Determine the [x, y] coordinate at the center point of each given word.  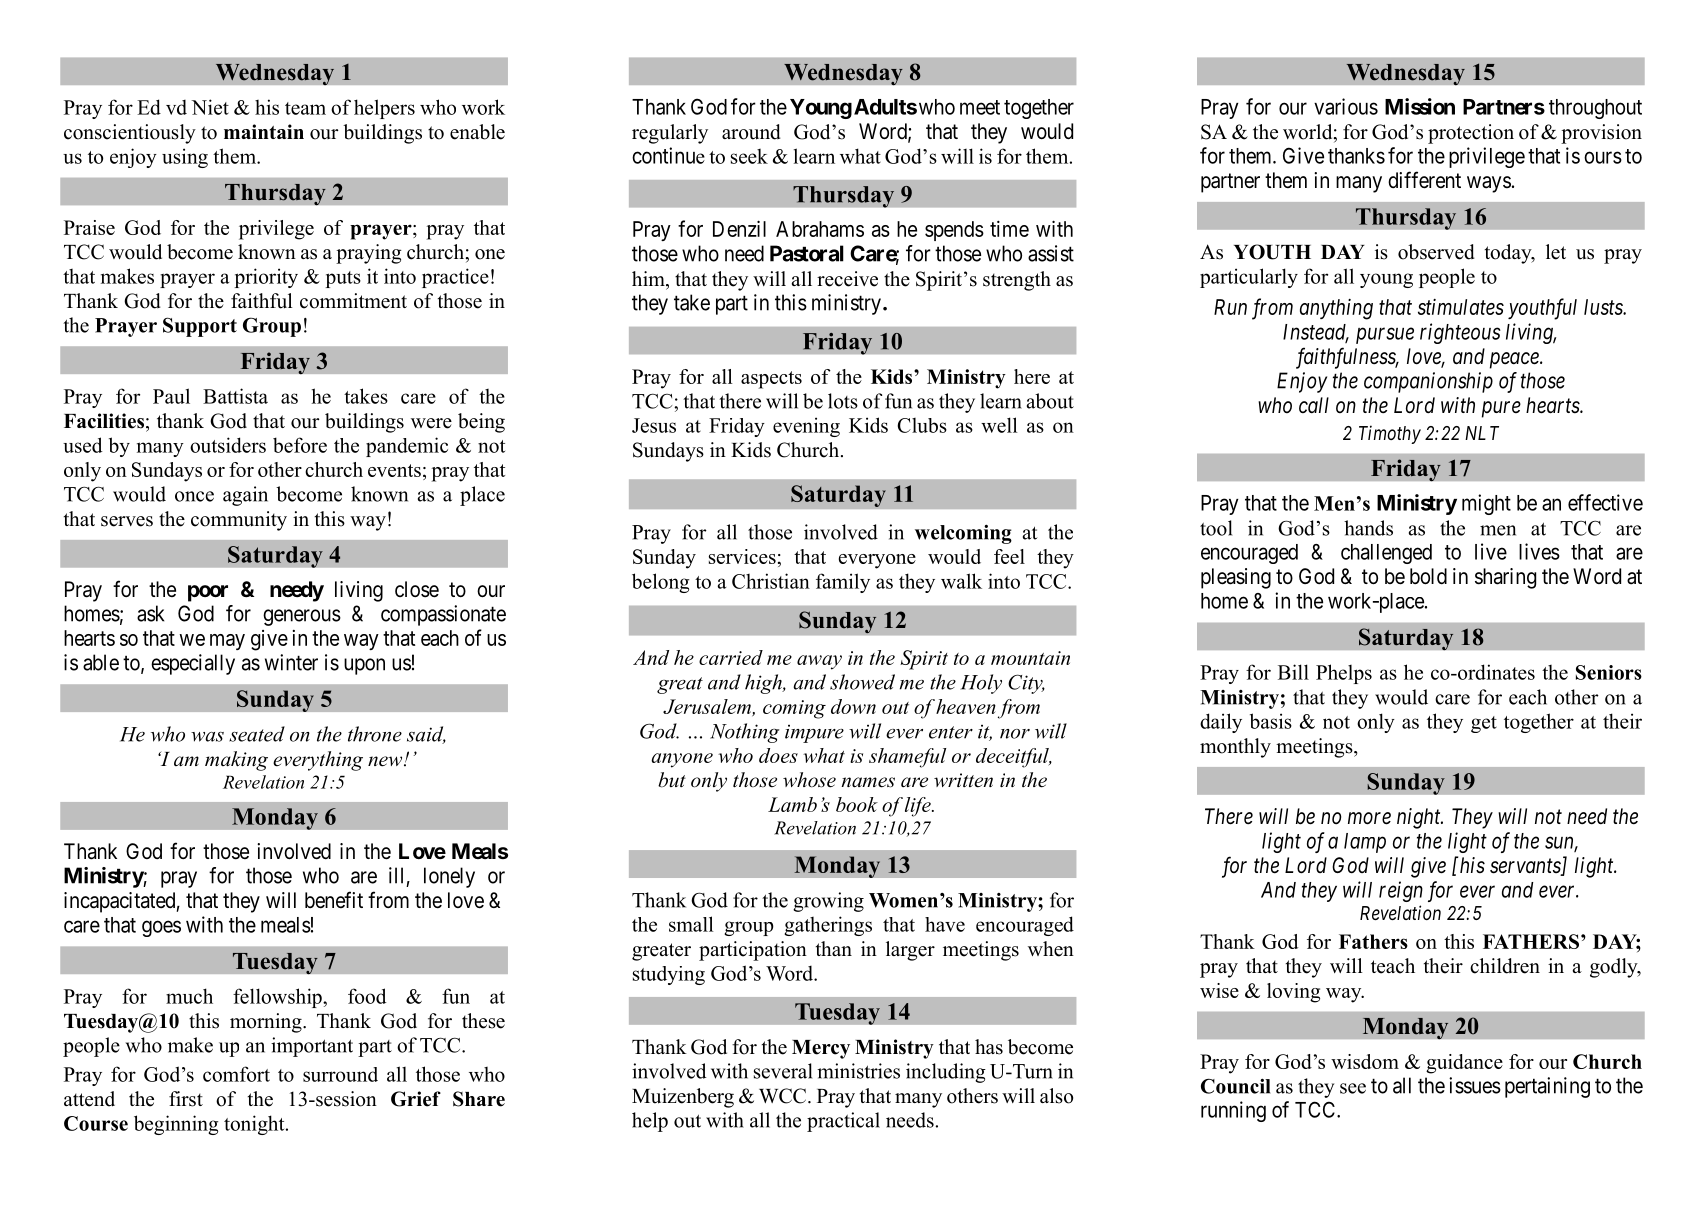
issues [1475, 1085]
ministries [858, 1071]
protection [1471, 134]
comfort [236, 1074]
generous [302, 617]
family [843, 583]
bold [1428, 576]
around [751, 132]
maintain [264, 131]
